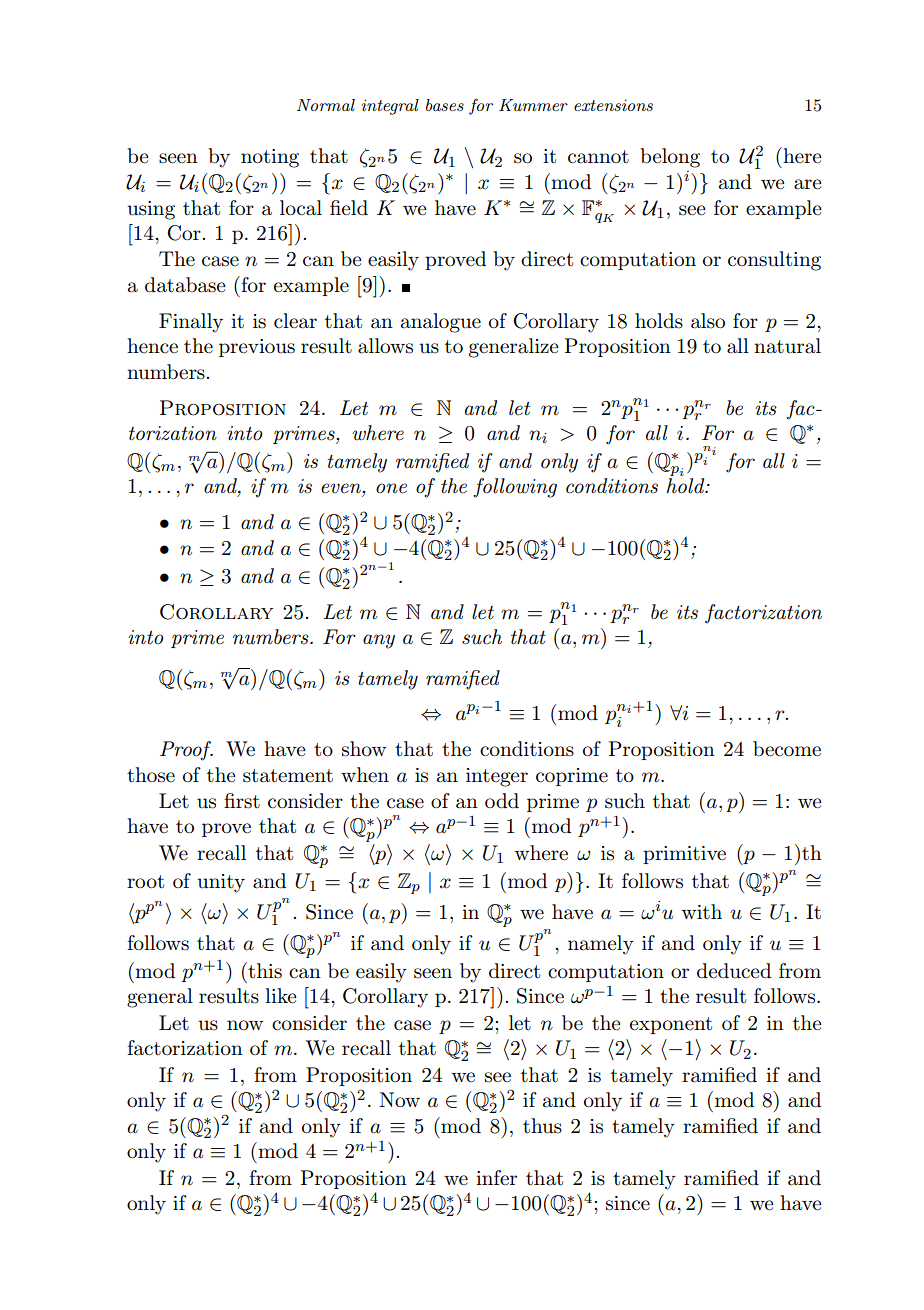 The height and width of the document is (1310, 924). I want to click on belong, so click(670, 158).
